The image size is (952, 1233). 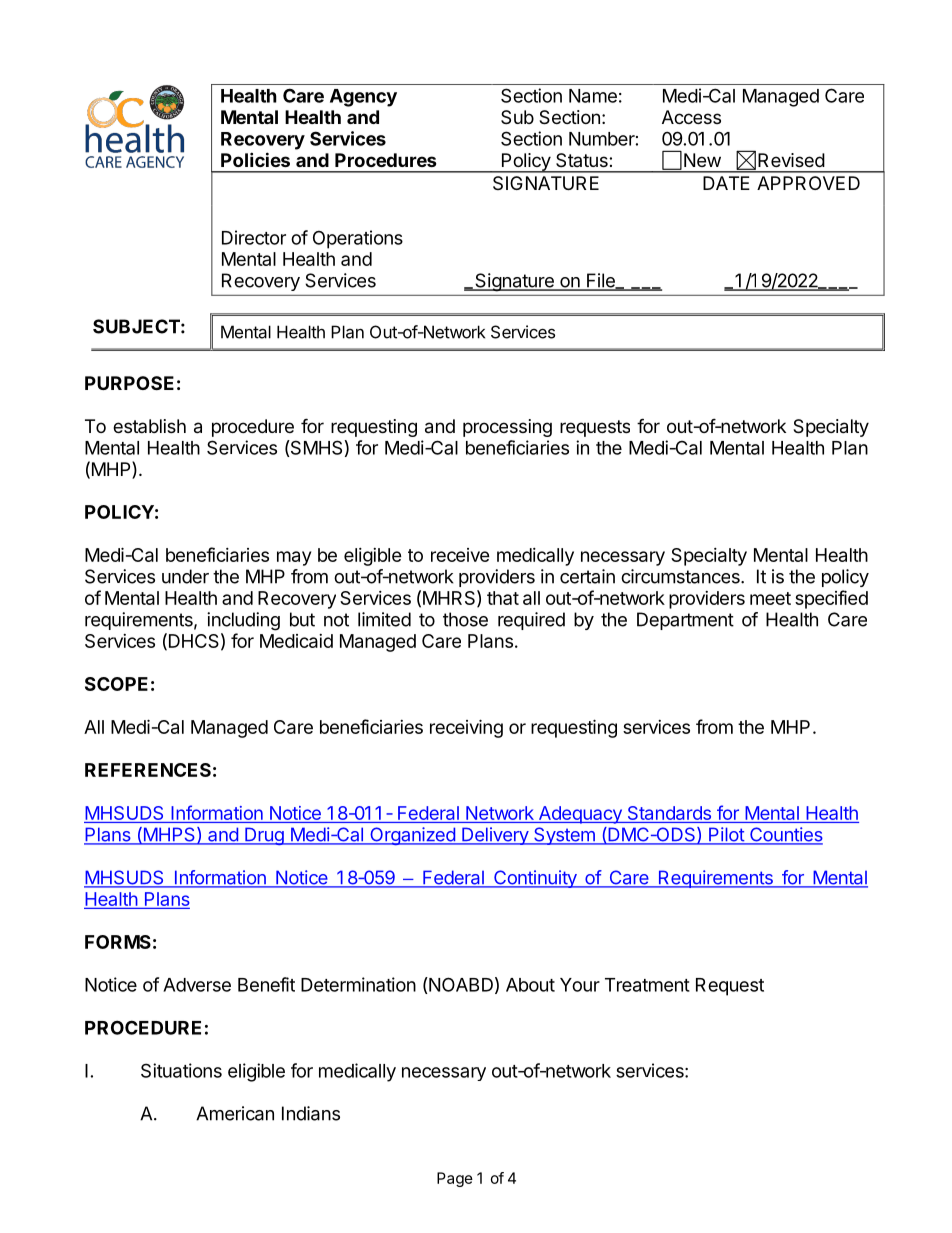 I want to click on Status, so click(x=583, y=160).
